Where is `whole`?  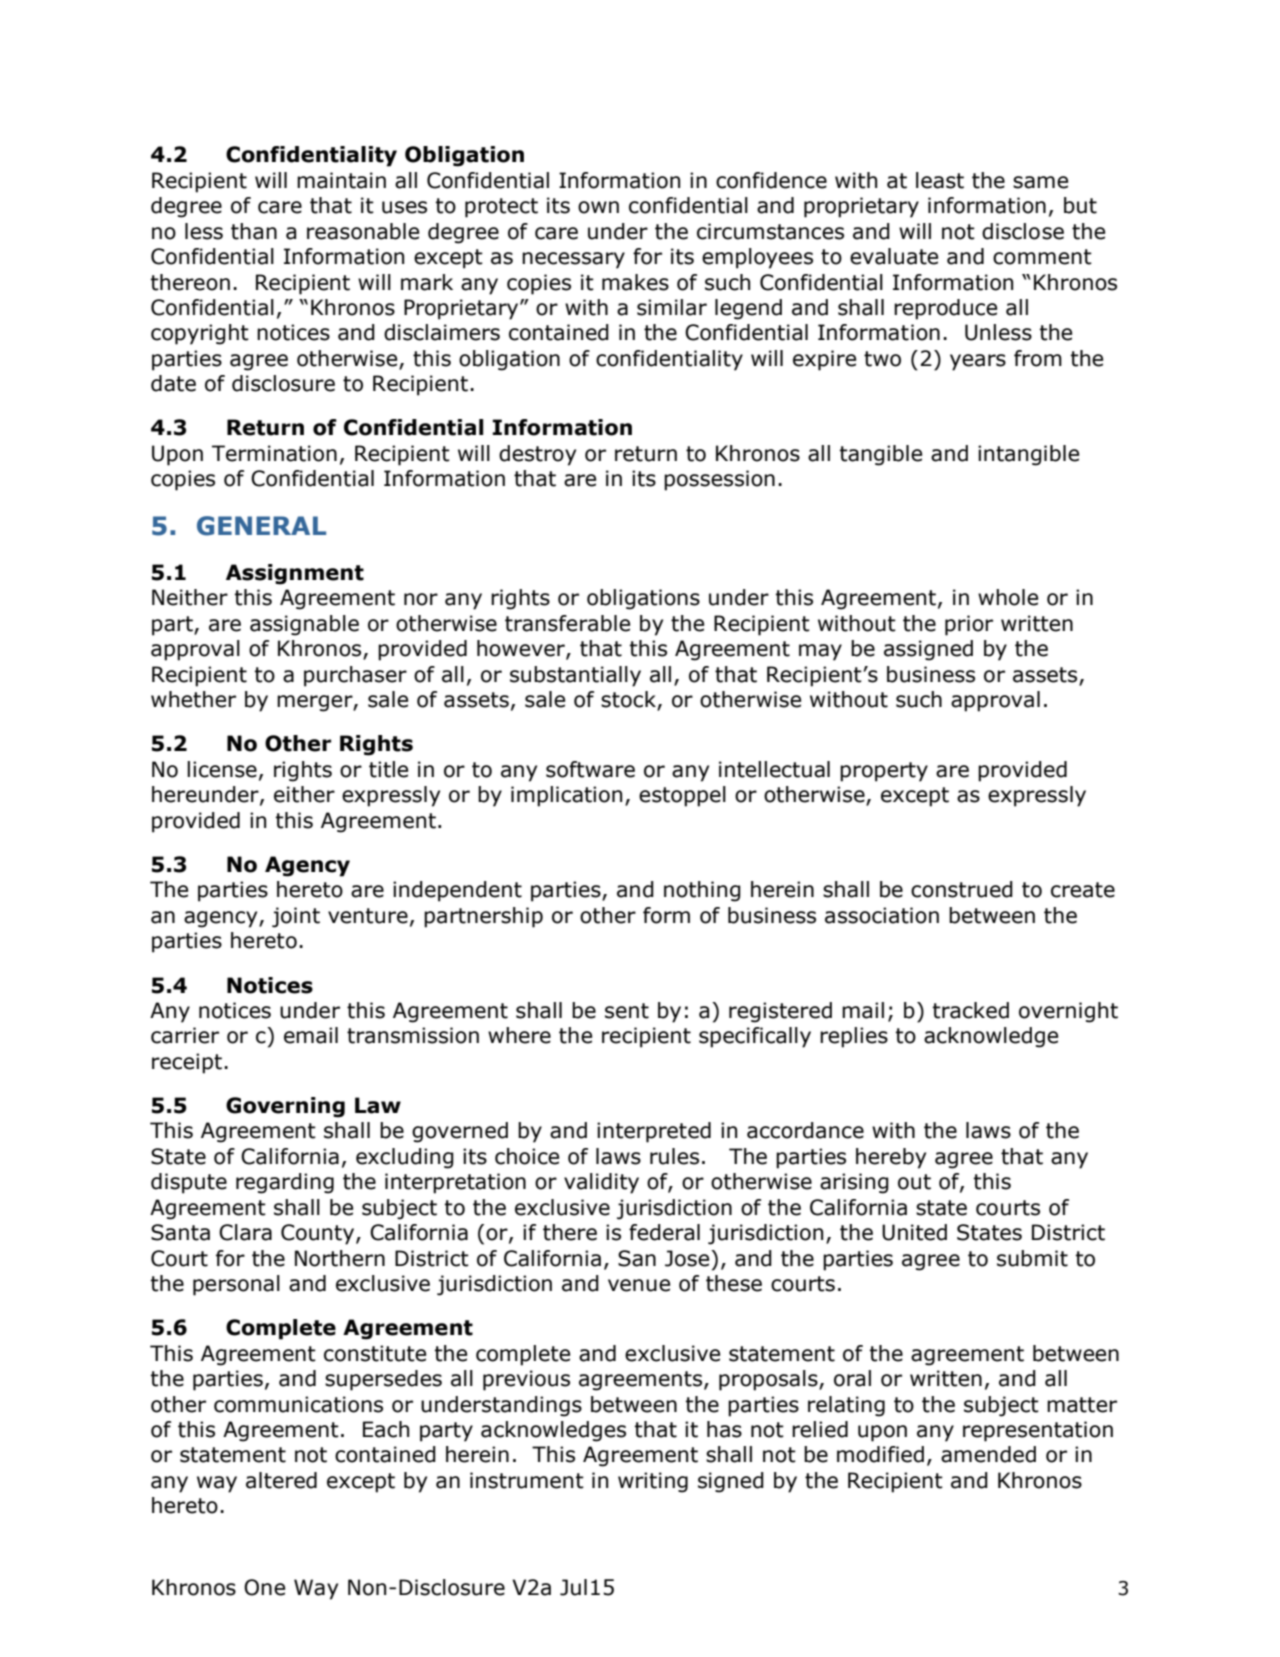 whole is located at coordinates (1008, 597).
